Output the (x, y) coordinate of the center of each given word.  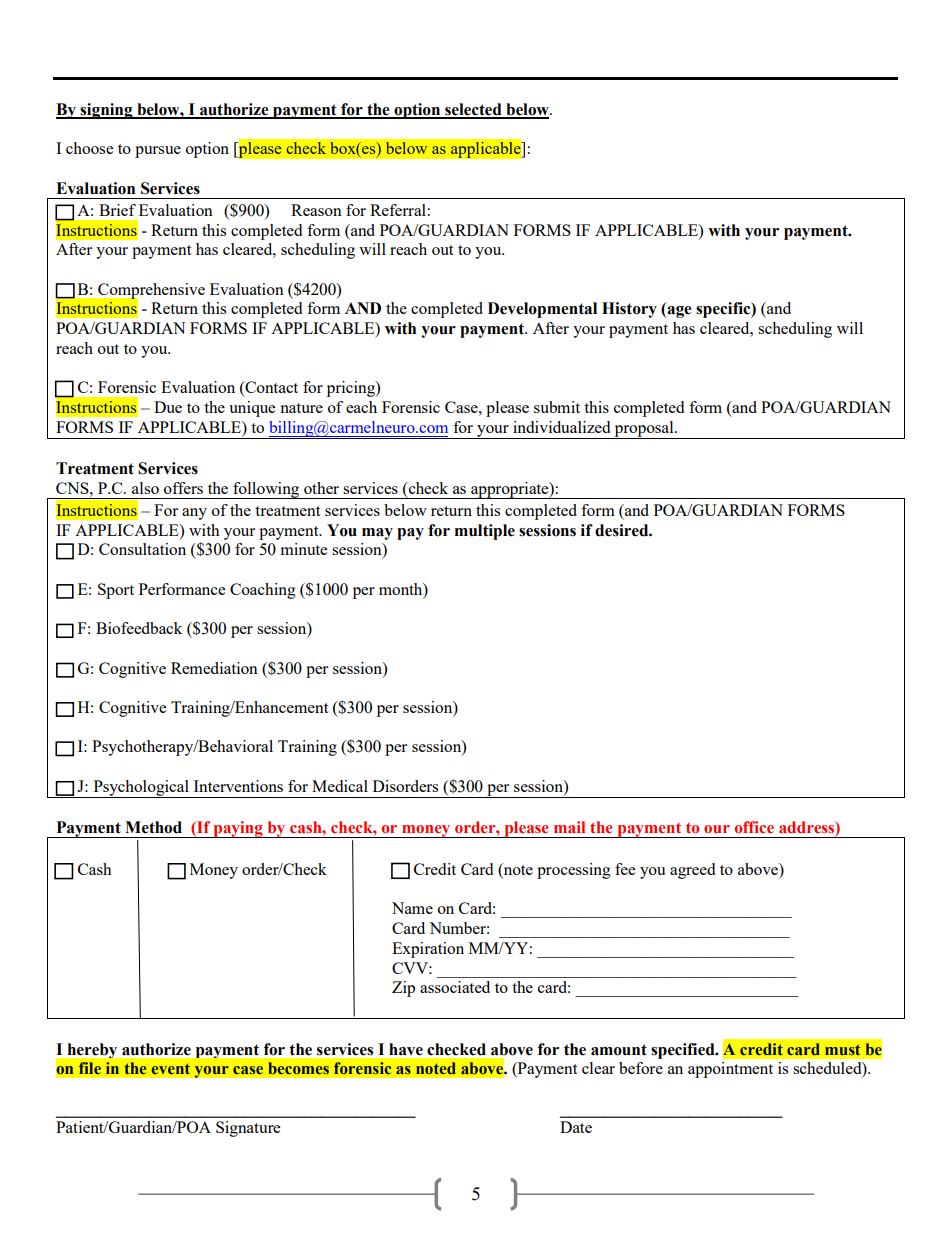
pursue (158, 152)
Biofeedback (139, 628)
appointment (730, 1070)
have (406, 1049)
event (171, 1069)
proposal (644, 430)
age (678, 312)
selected (473, 110)
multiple (485, 532)
